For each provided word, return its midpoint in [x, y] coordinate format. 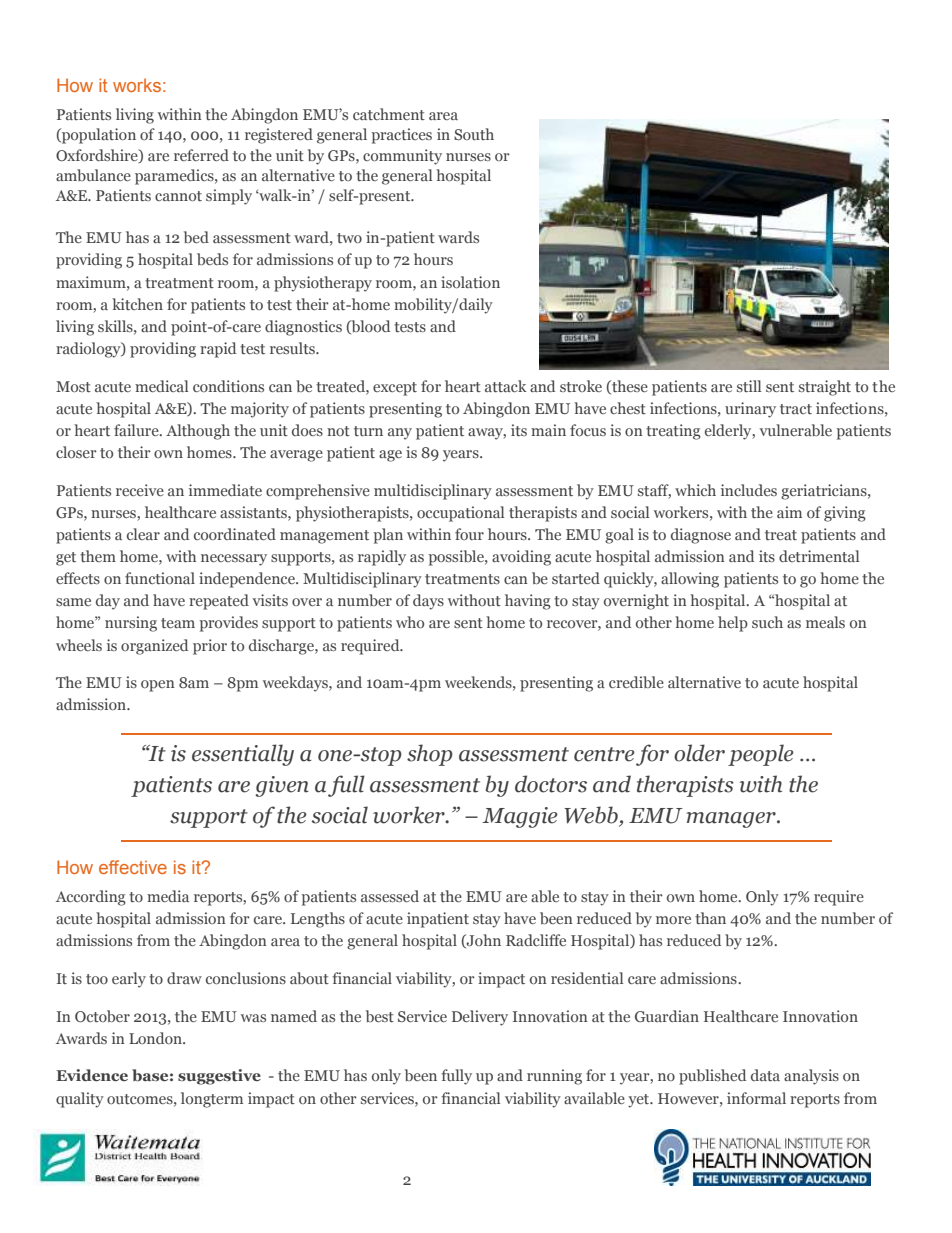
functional [160, 578]
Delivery [480, 1018]
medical [161, 386]
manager [732, 820]
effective [133, 867]
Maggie [520, 817]
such [767, 622]
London [156, 1038]
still [749, 386]
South [474, 134]
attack [506, 386]
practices [401, 136]
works [137, 85]
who [410, 622]
